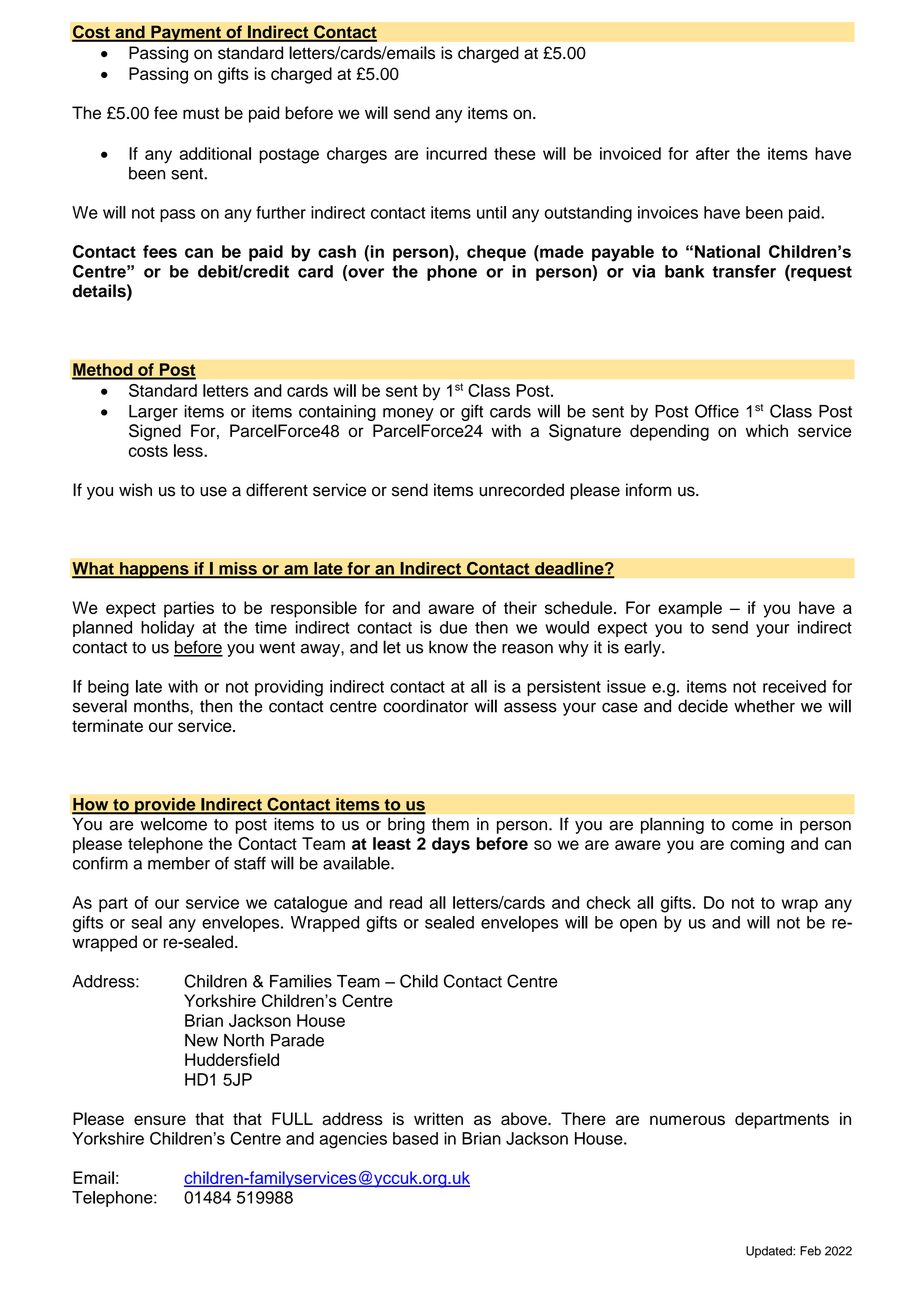 This screenshot has height=1308, width=924. I want to click on read, so click(406, 902).
